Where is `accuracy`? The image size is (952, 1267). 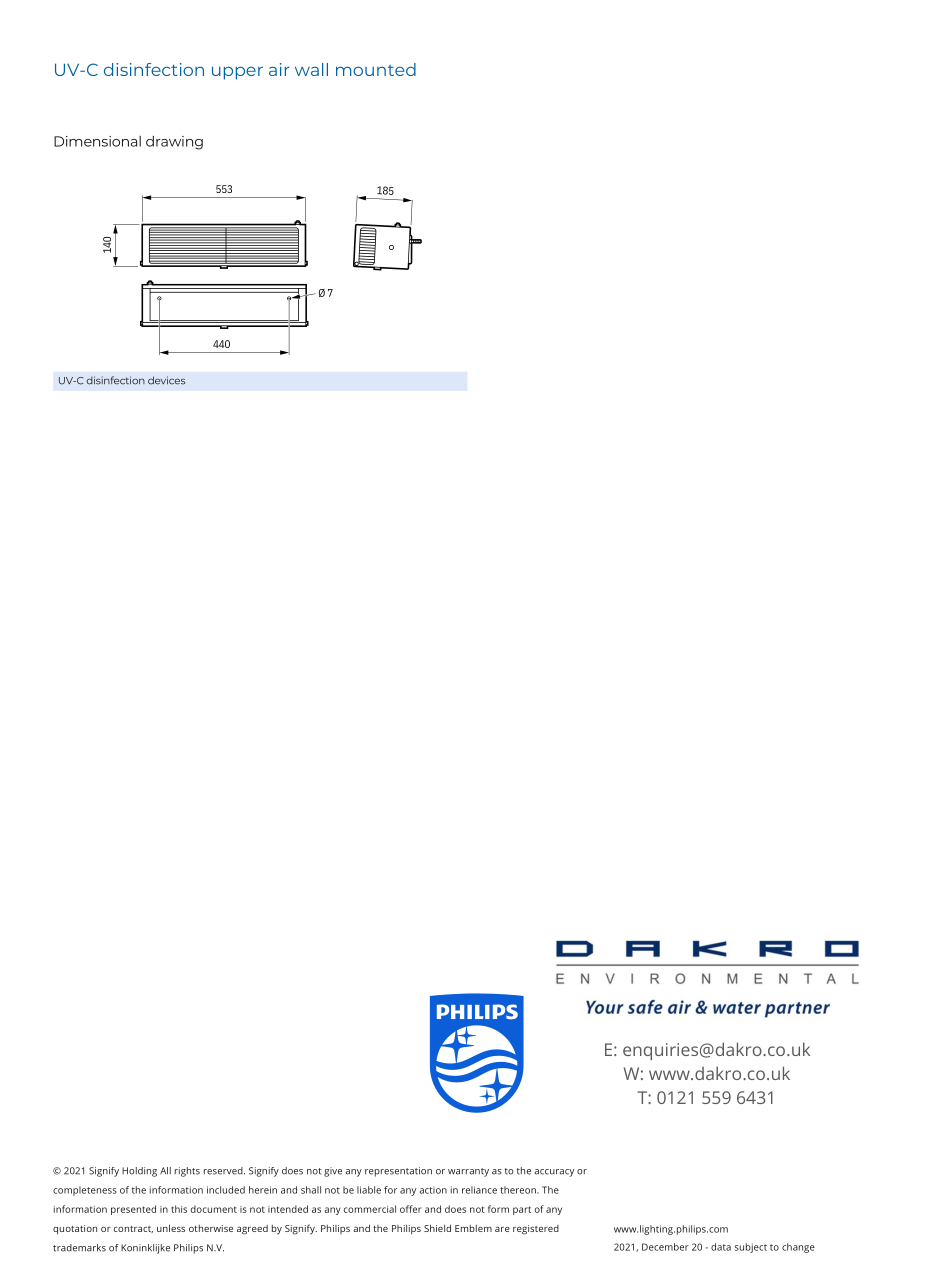
accuracy is located at coordinates (554, 1173).
